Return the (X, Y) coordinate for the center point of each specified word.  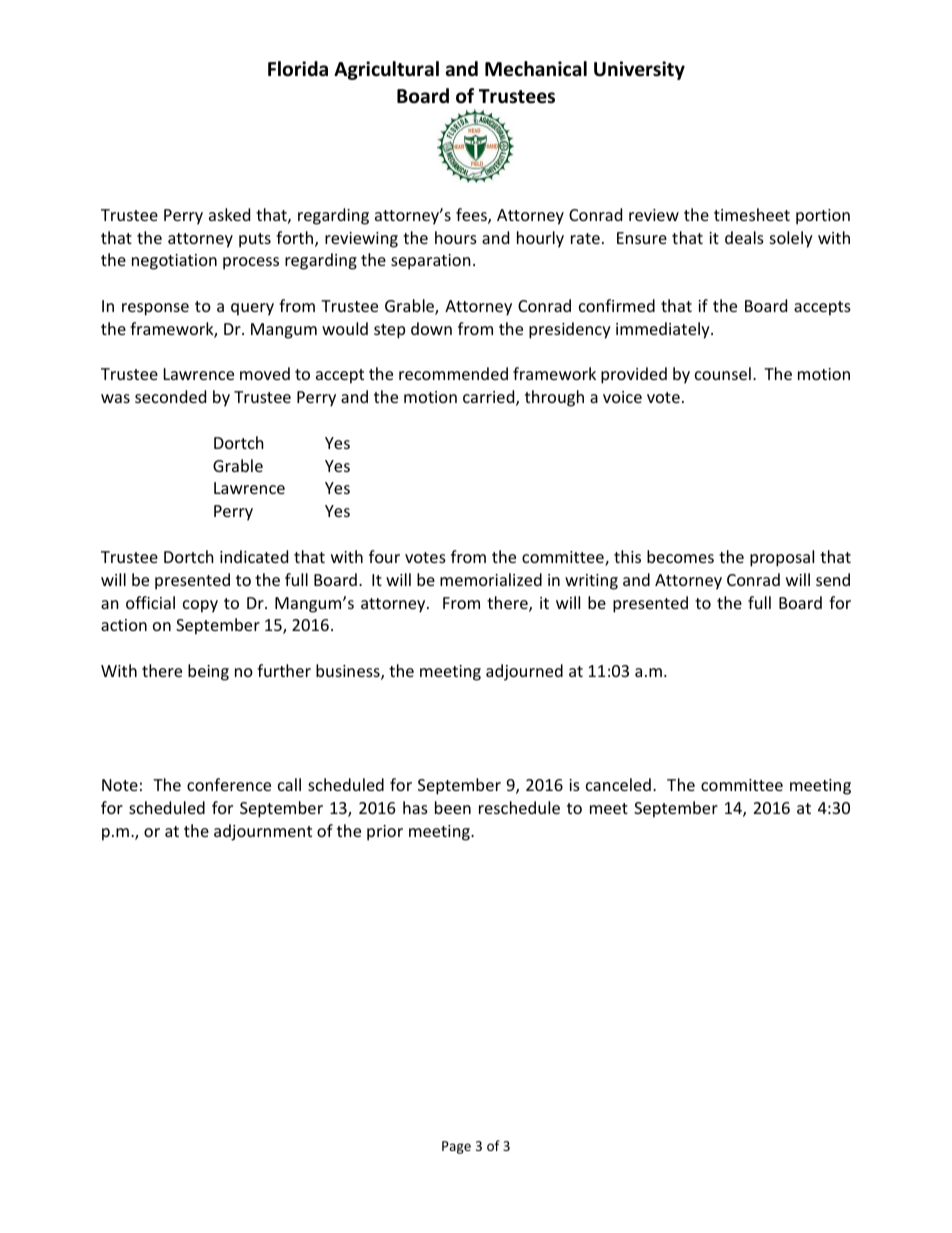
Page (456, 1147)
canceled (618, 784)
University (639, 70)
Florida (298, 69)
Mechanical (536, 69)
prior (385, 833)
